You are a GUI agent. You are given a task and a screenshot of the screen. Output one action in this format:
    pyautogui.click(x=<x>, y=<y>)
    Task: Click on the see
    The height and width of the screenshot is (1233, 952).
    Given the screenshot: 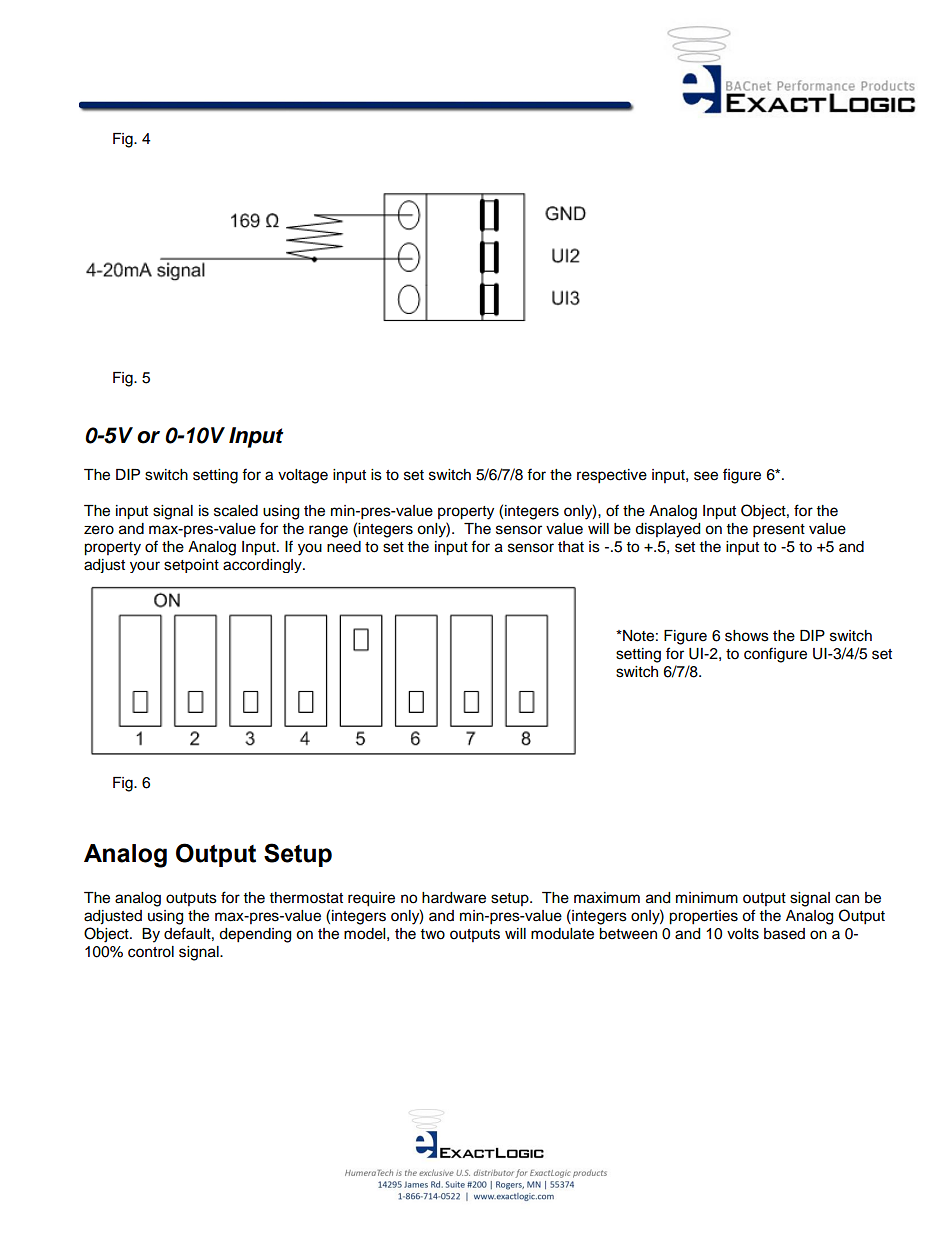 What is the action you would take?
    pyautogui.click(x=706, y=476)
